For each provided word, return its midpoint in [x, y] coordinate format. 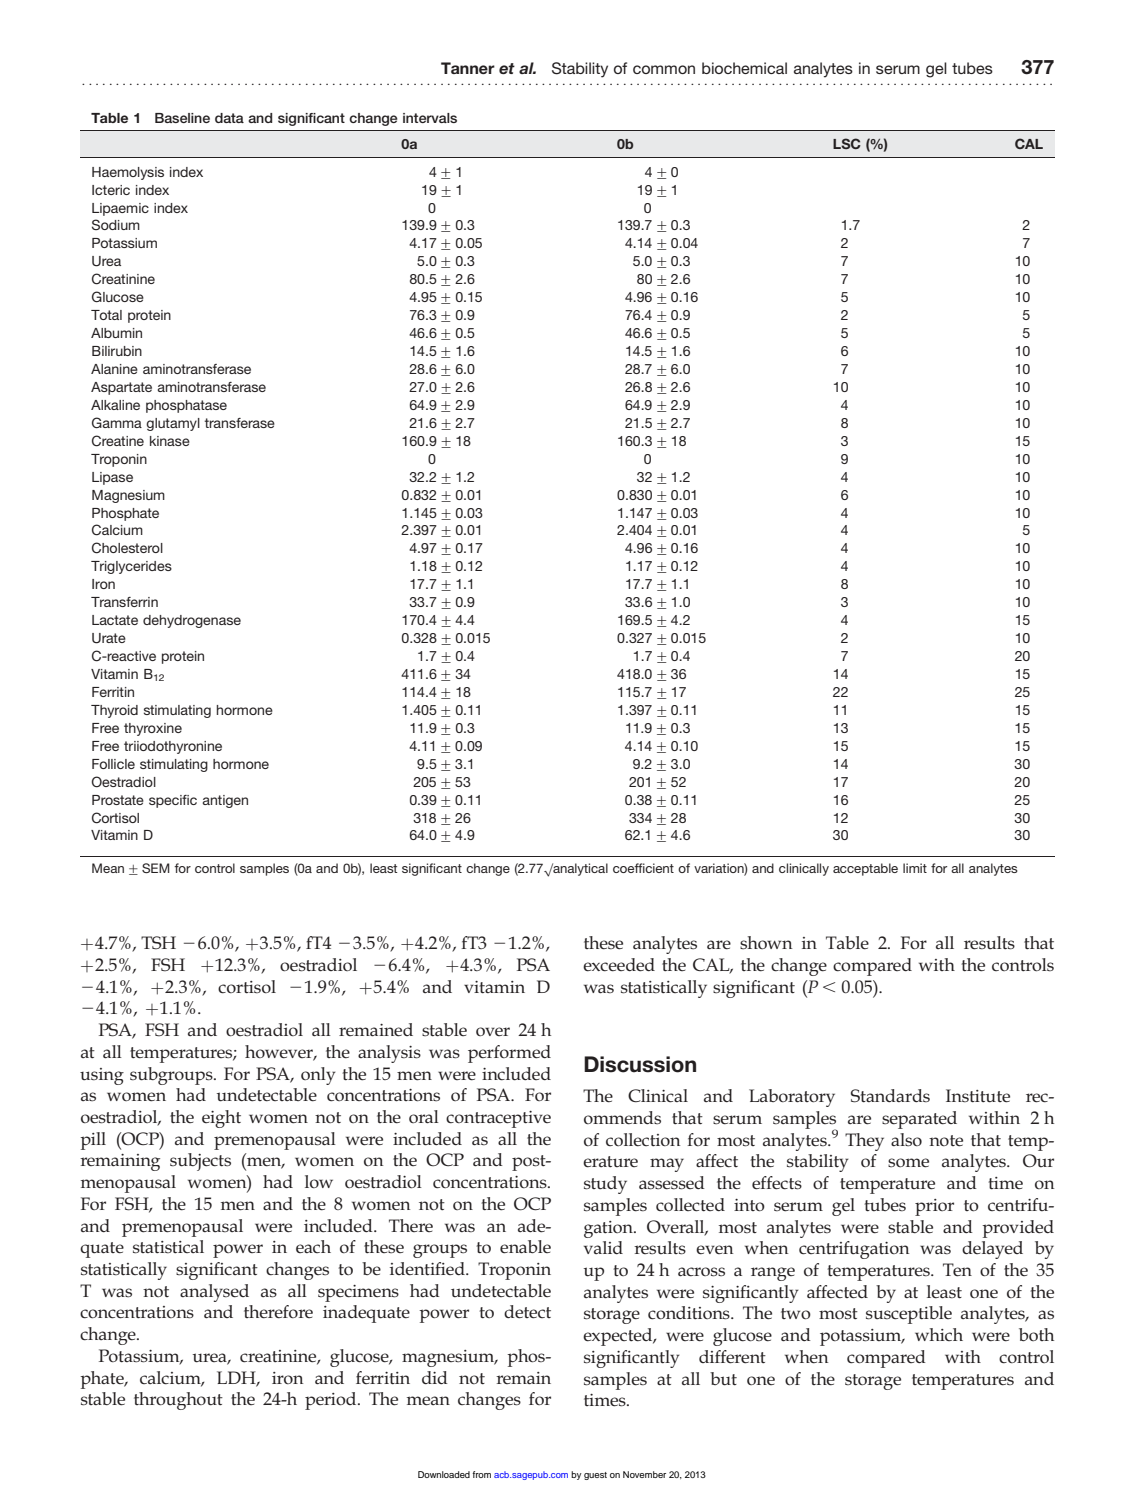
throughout [178, 1401]
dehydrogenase [192, 621]
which [939, 1334]
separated [919, 1120]
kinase [170, 441]
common [664, 69]
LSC [847, 143]
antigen [225, 801]
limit [915, 868]
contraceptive [498, 1119]
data [229, 118]
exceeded [619, 965]
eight [221, 1119]
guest [595, 1476]
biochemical [744, 68]
